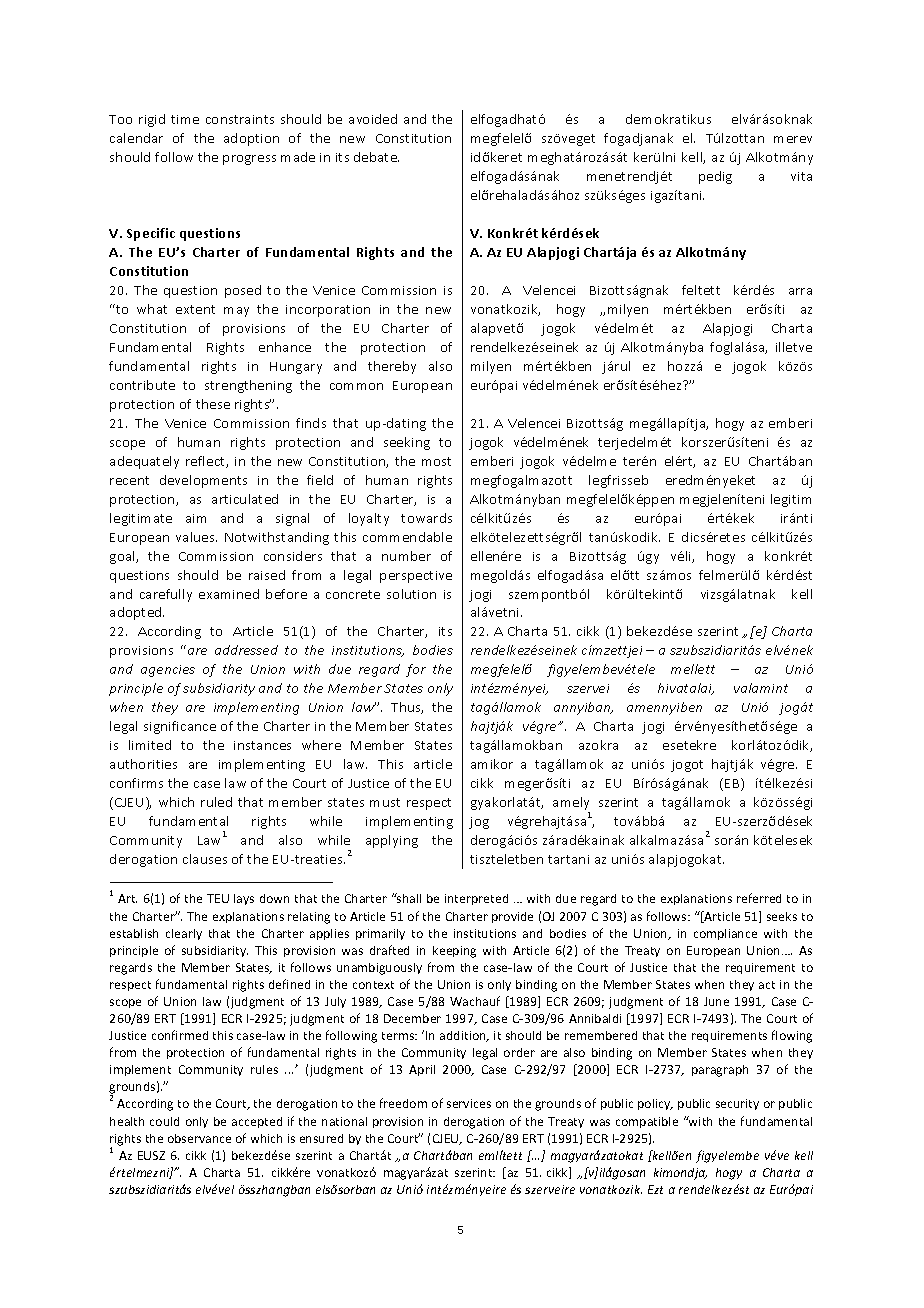 The width and height of the image is (924, 1308). What do you see at coordinates (436, 461) in the image?
I see `most` at bounding box center [436, 461].
